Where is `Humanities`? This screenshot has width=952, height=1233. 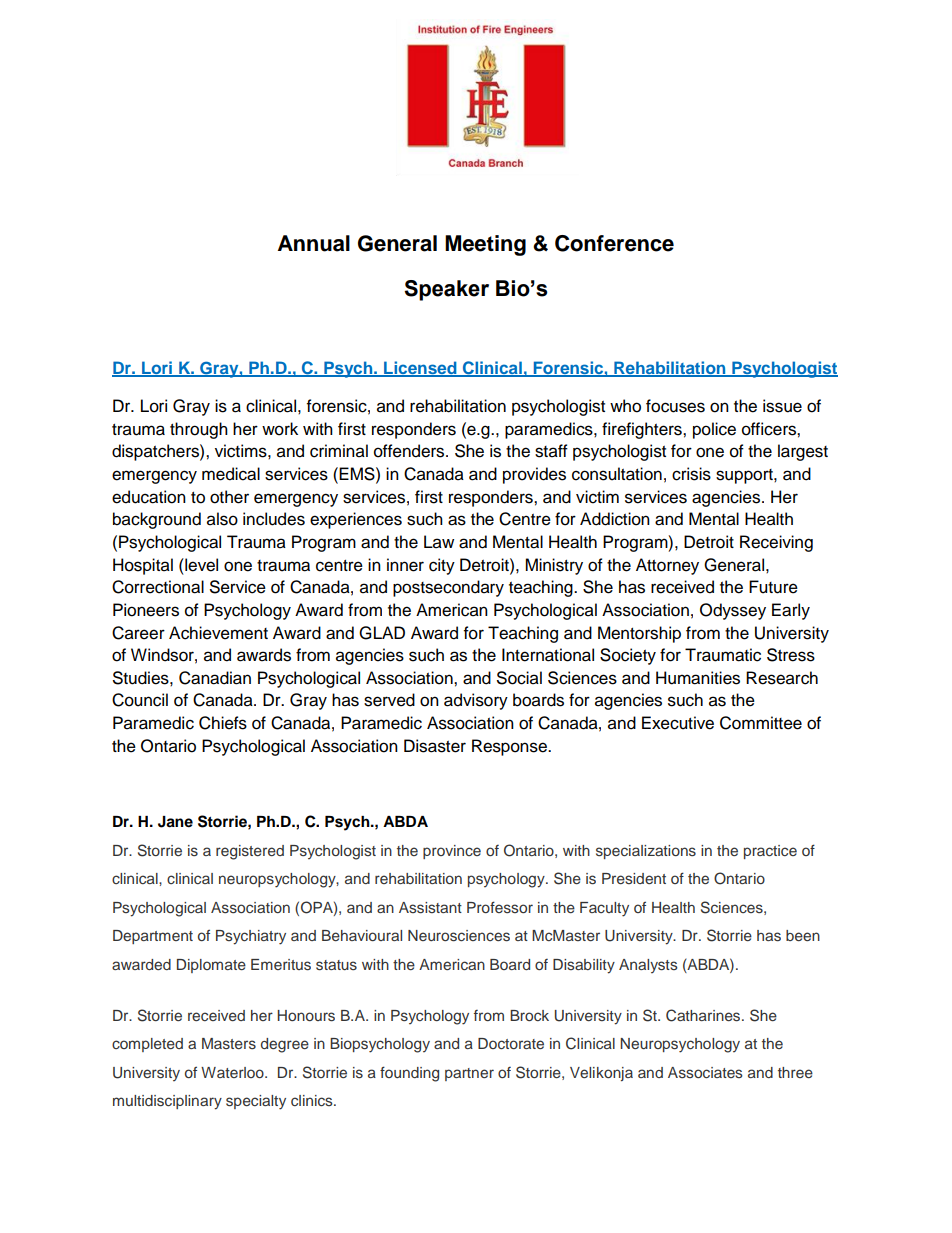 Humanities is located at coordinates (698, 678).
